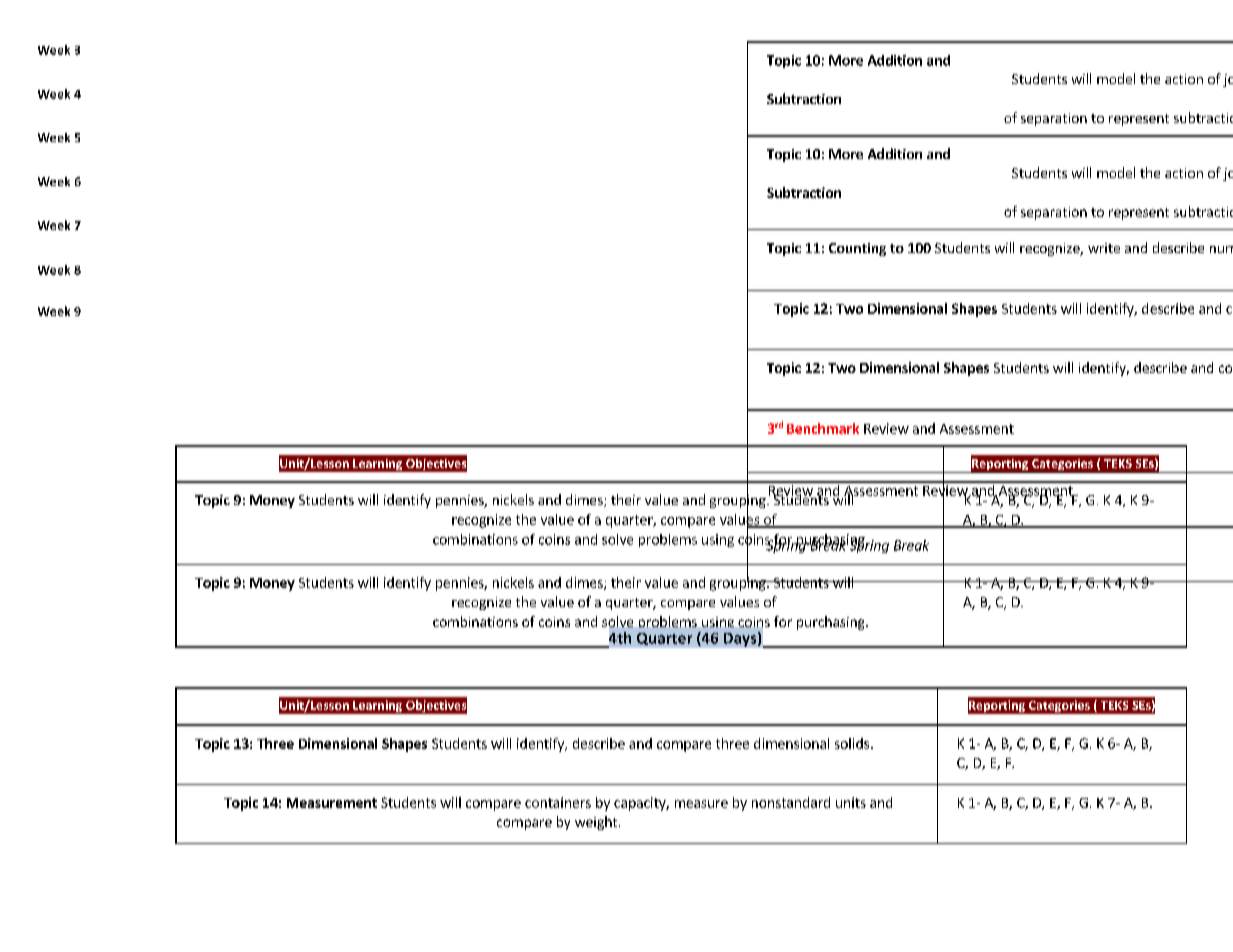 The height and width of the document is (952, 1233). I want to click on nonstandard, so click(791, 802).
